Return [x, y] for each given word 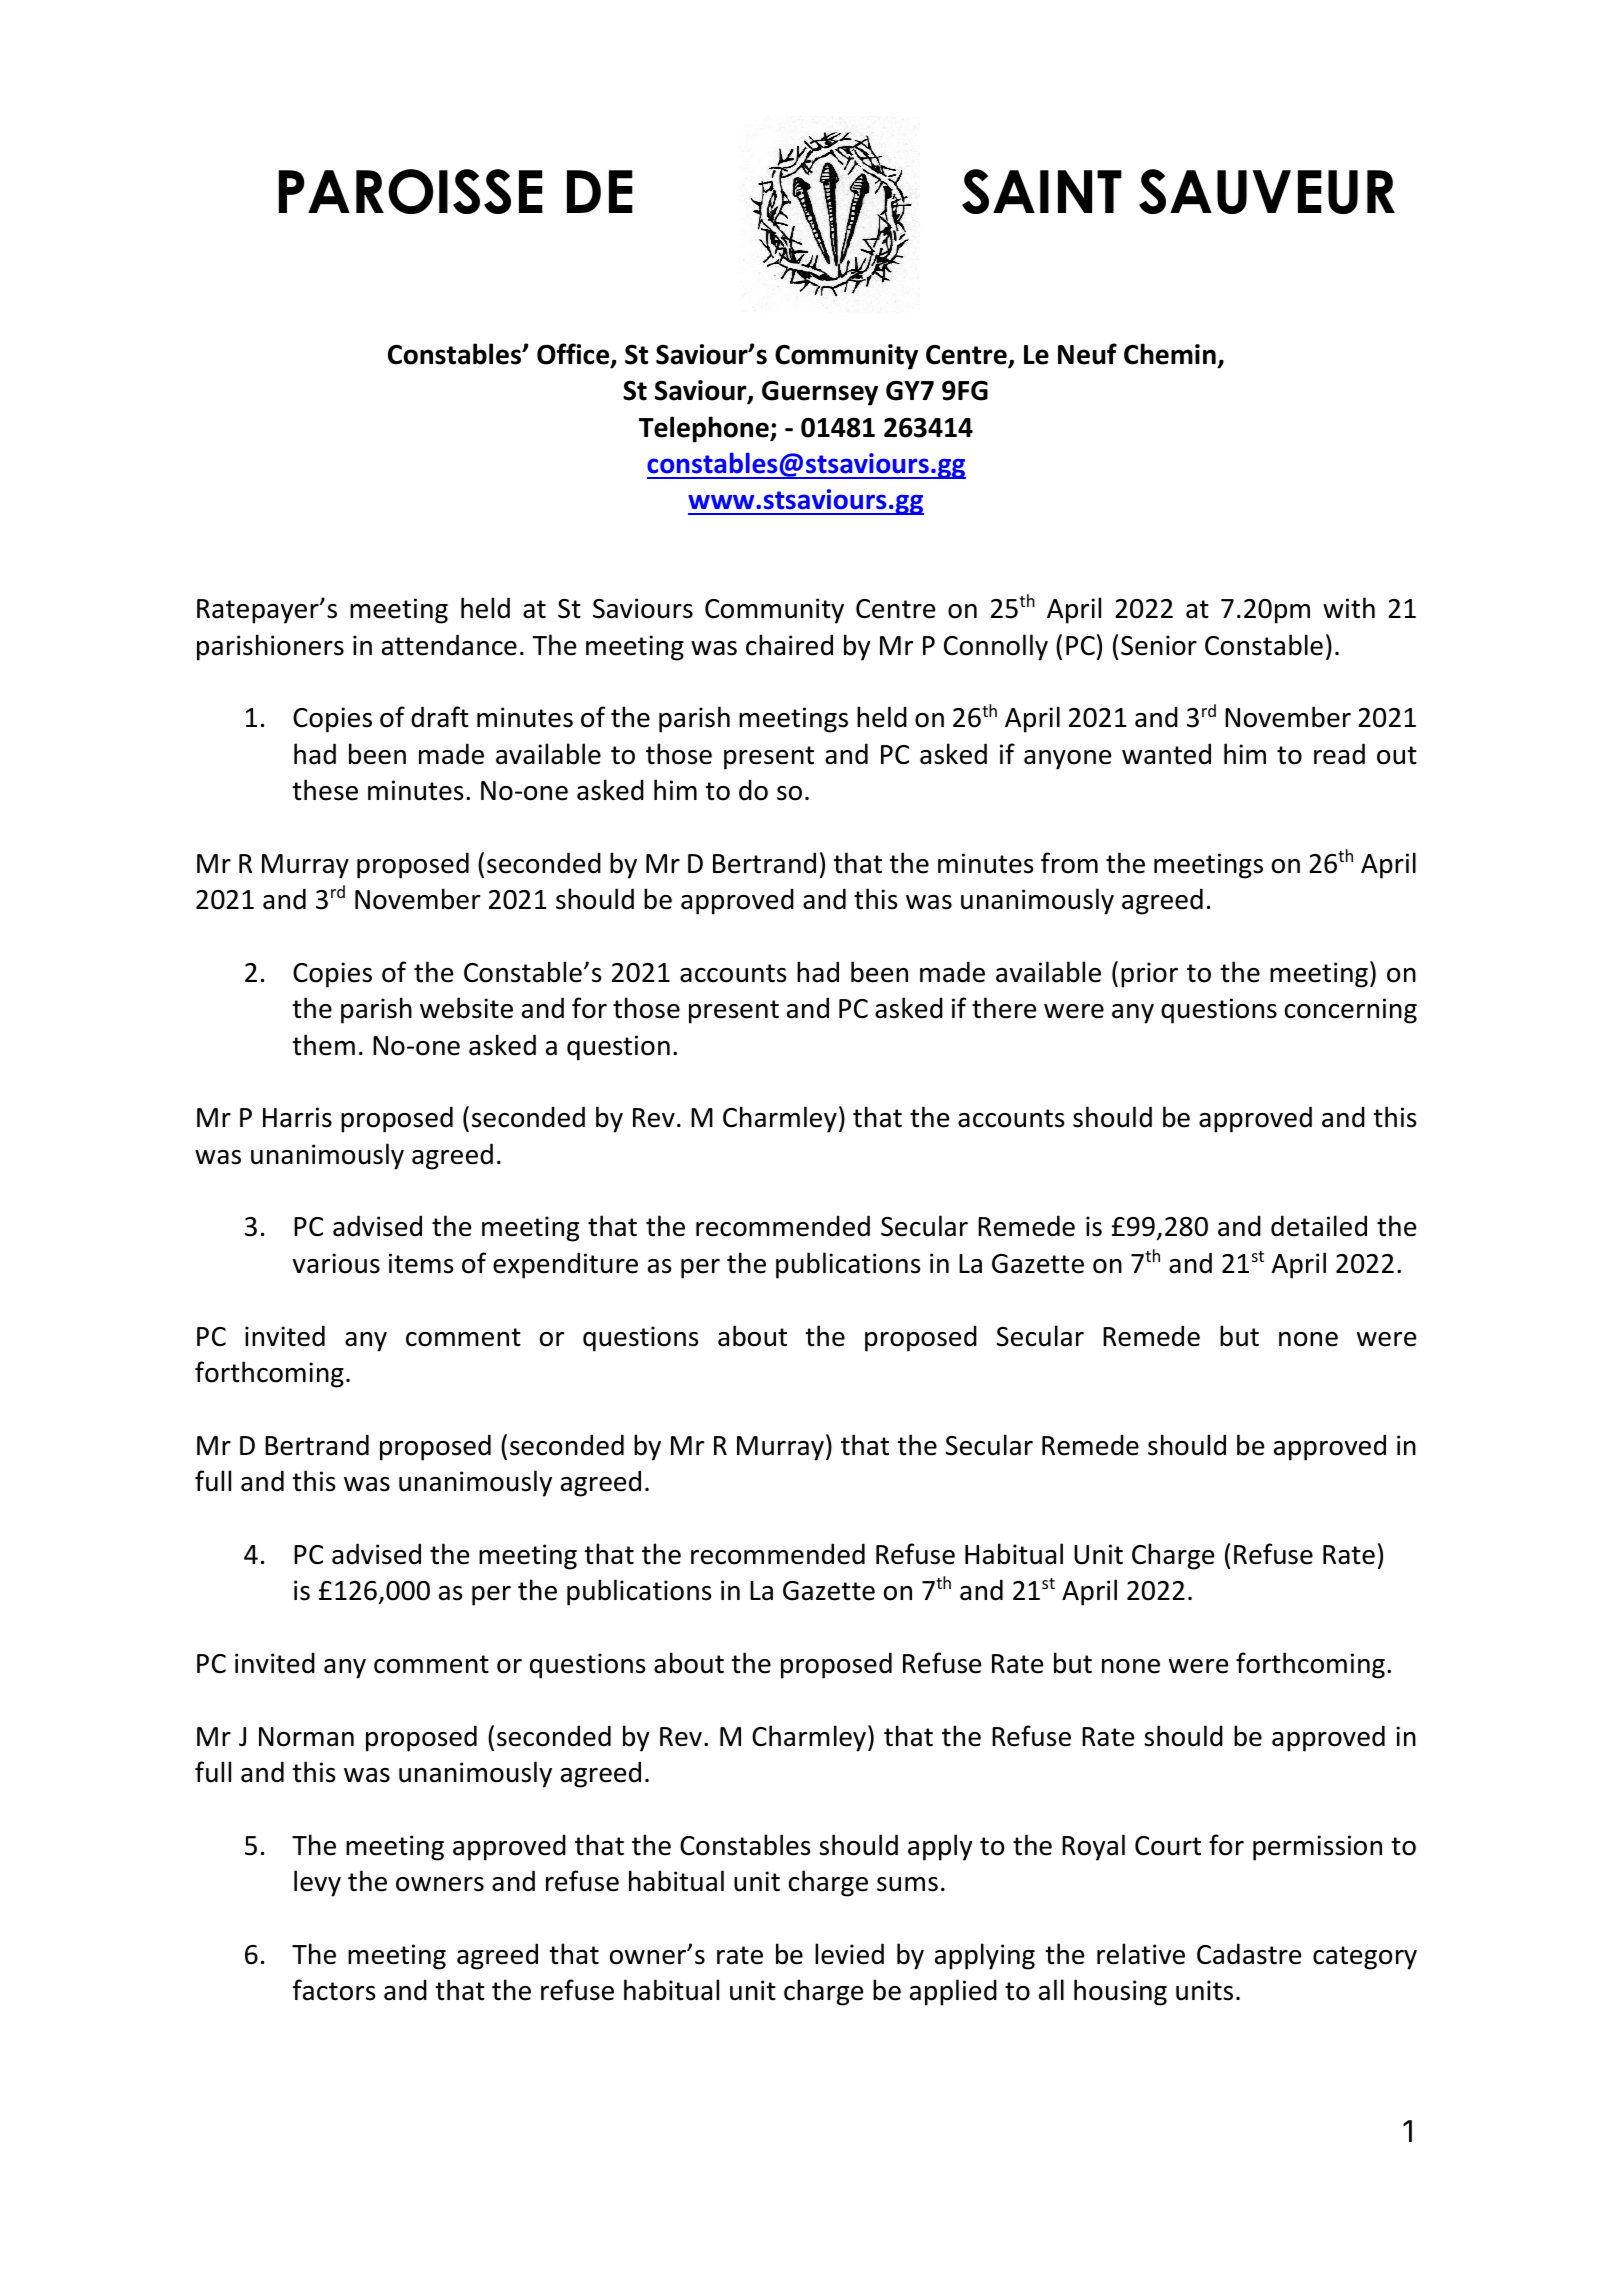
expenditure [565, 1265]
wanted [1166, 754]
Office [574, 355]
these [325, 790]
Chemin [1170, 354]
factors [334, 1990]
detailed [1319, 1226]
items [421, 1263]
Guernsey [820, 393]
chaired [789, 645]
